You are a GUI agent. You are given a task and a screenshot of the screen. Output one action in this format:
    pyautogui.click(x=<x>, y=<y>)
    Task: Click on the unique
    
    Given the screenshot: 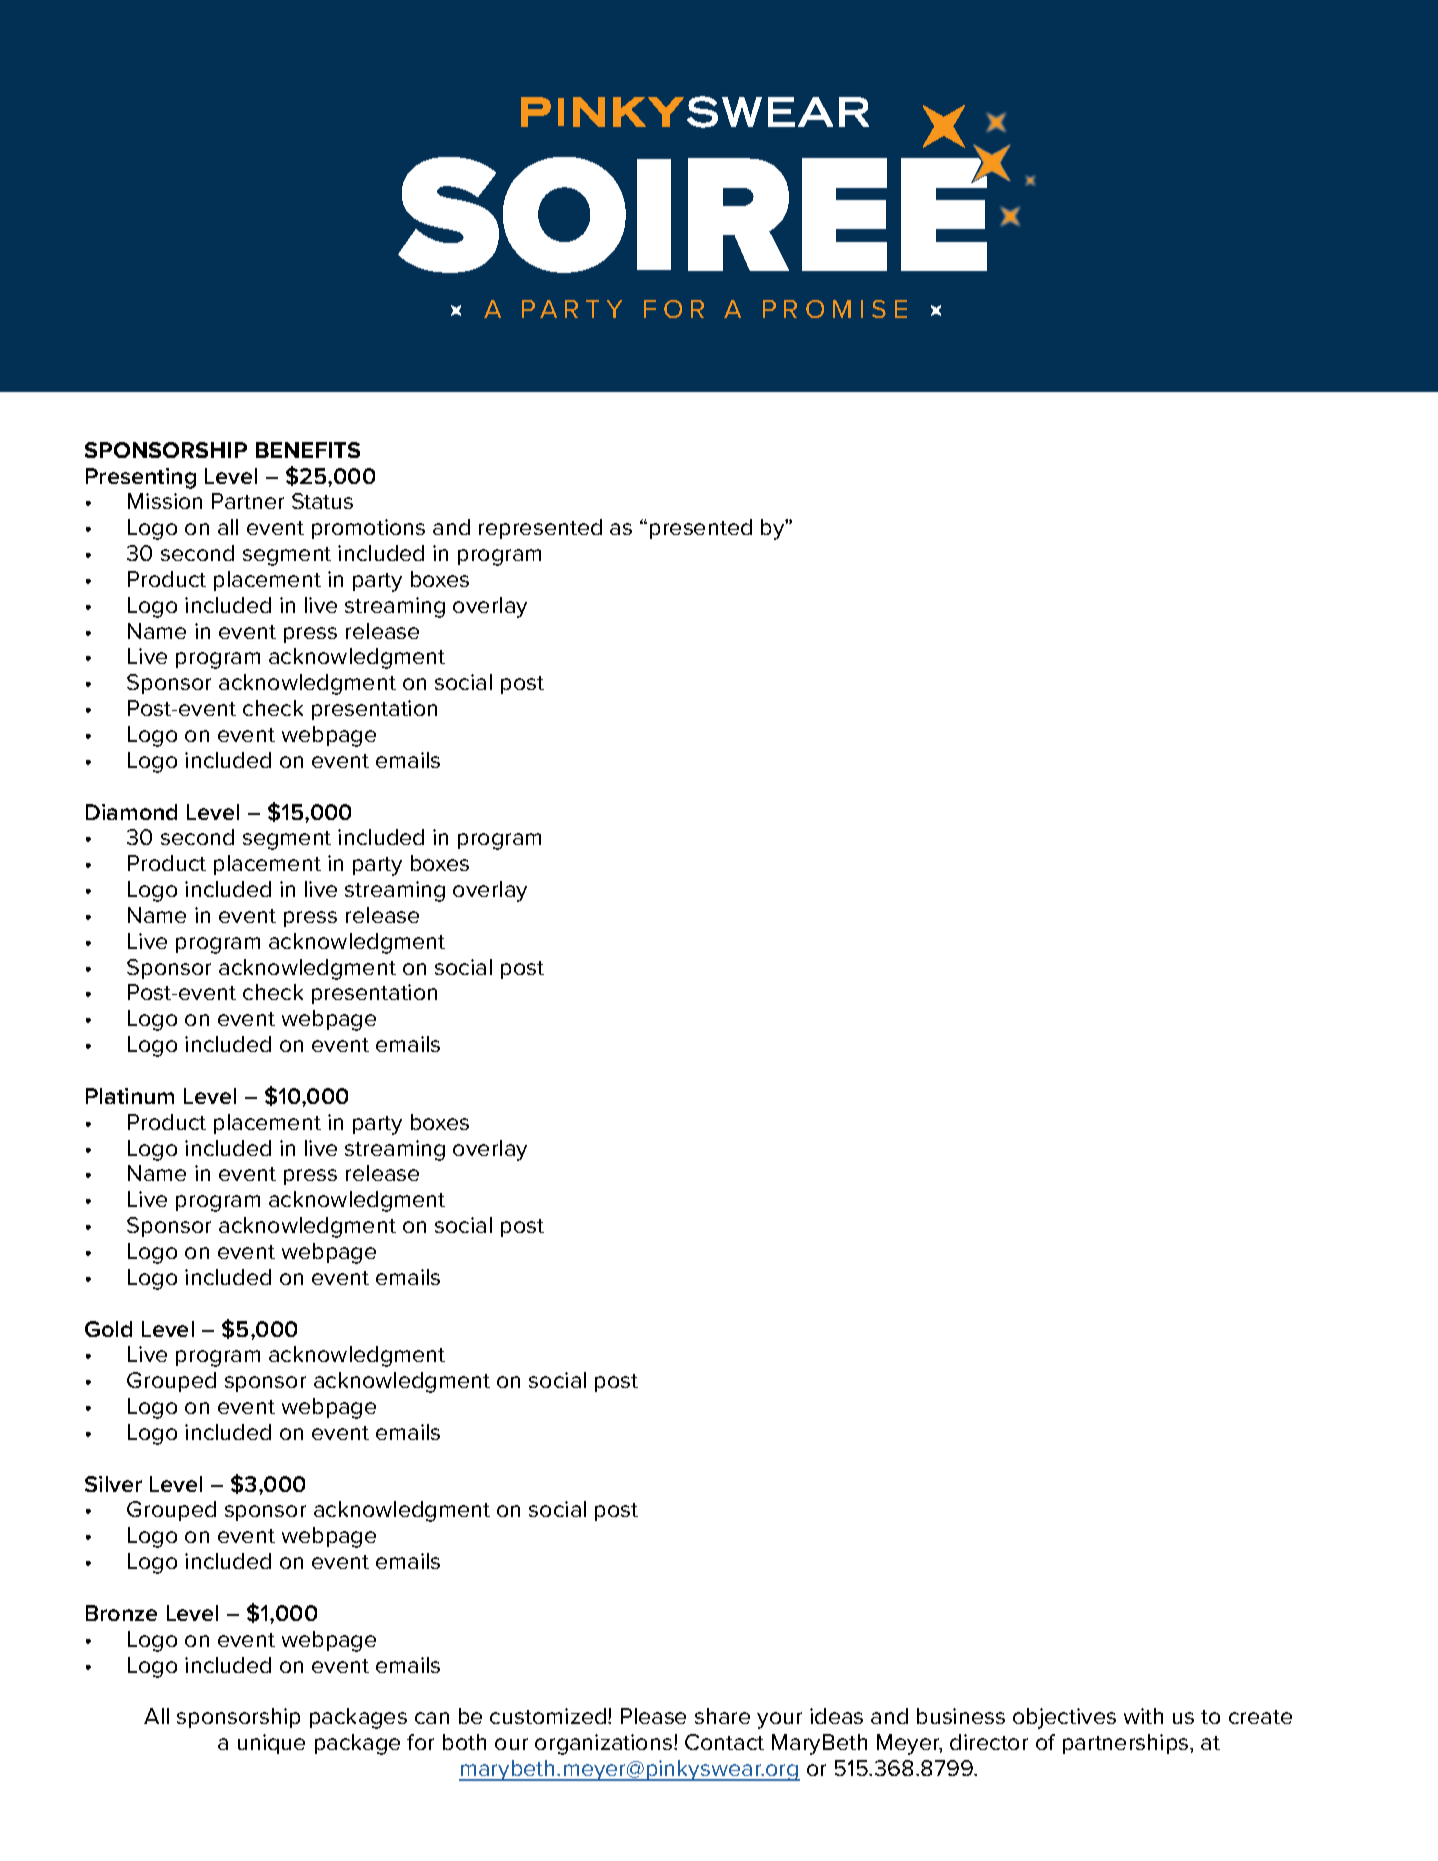 What is the action you would take?
    pyautogui.click(x=271, y=1744)
